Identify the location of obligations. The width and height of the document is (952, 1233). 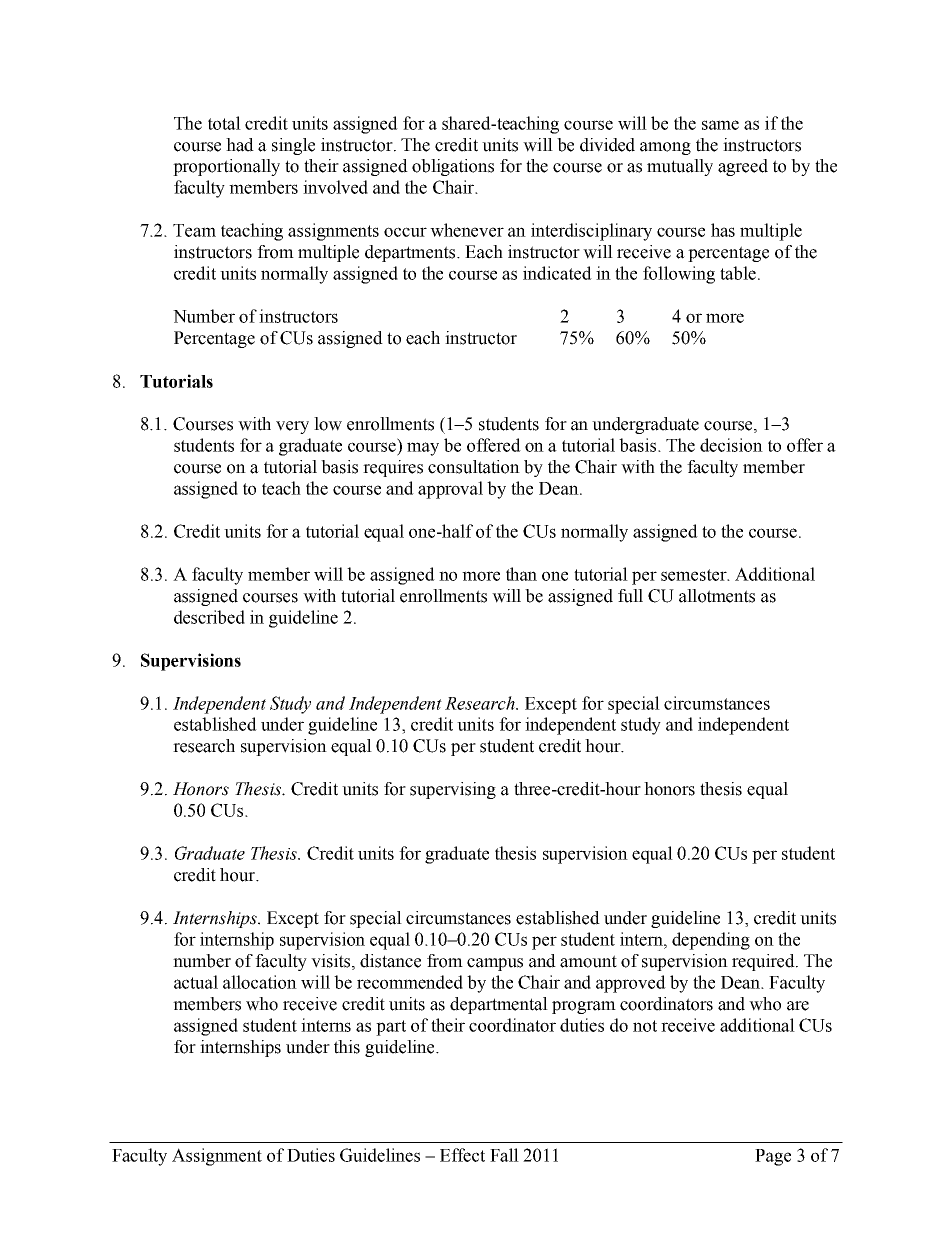
(453, 167).
